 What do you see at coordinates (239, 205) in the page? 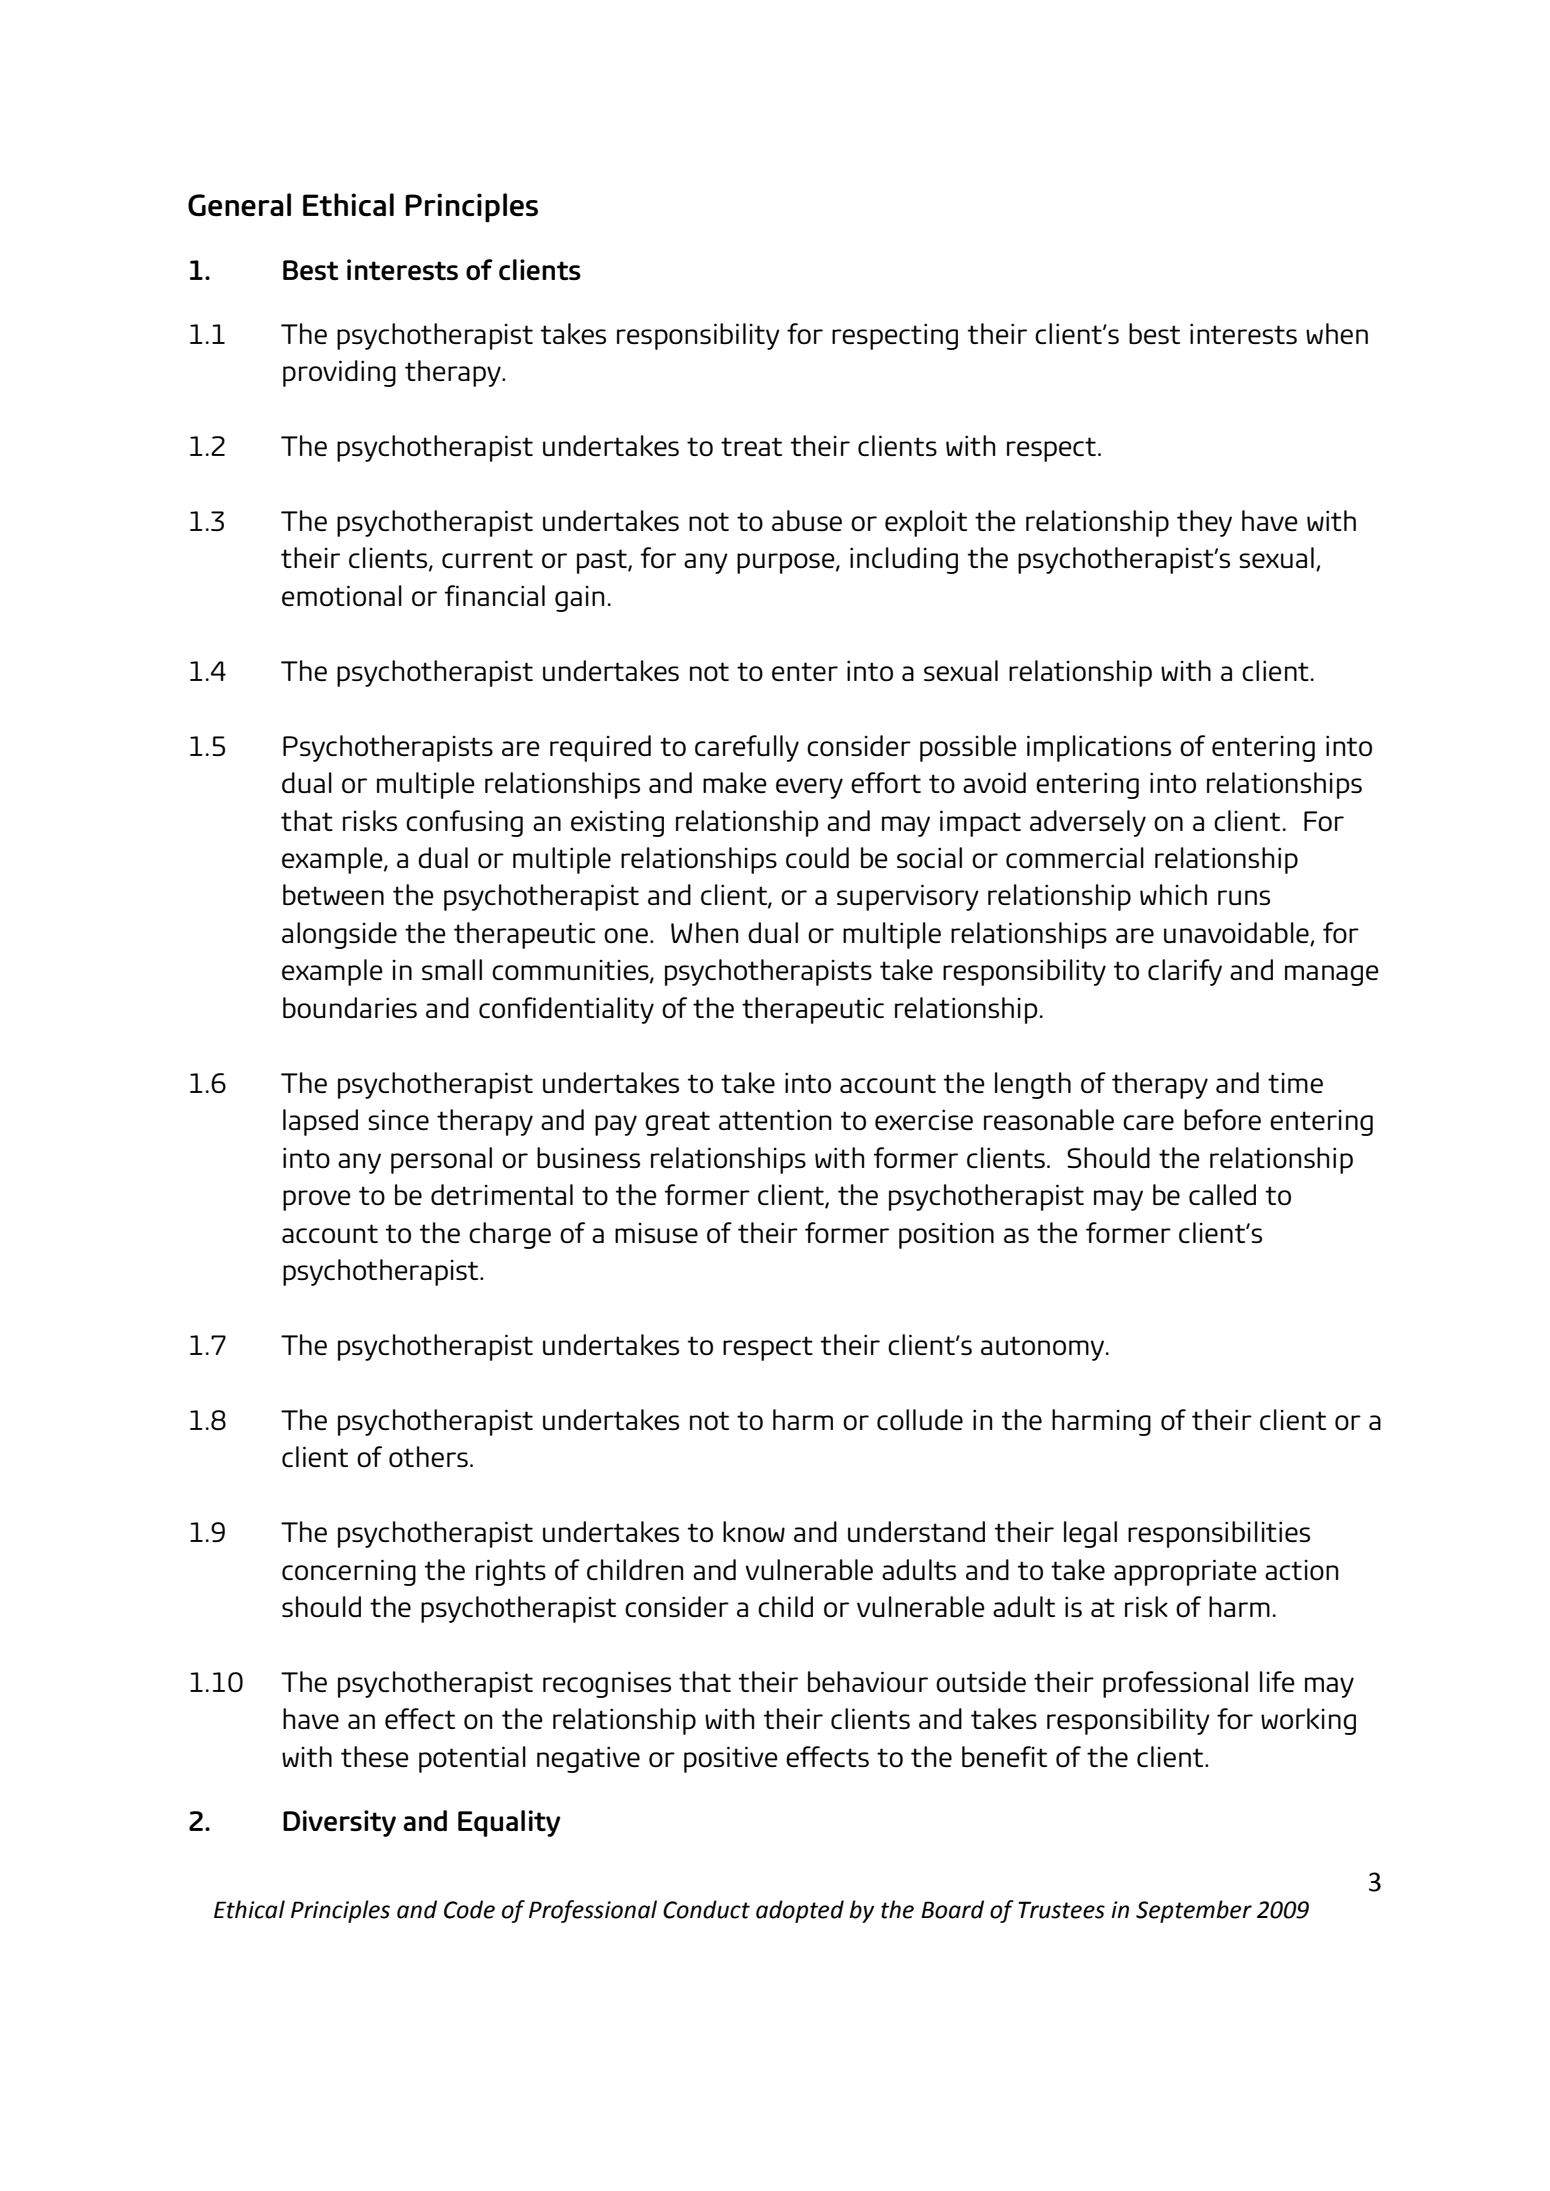
I see `General` at bounding box center [239, 205].
